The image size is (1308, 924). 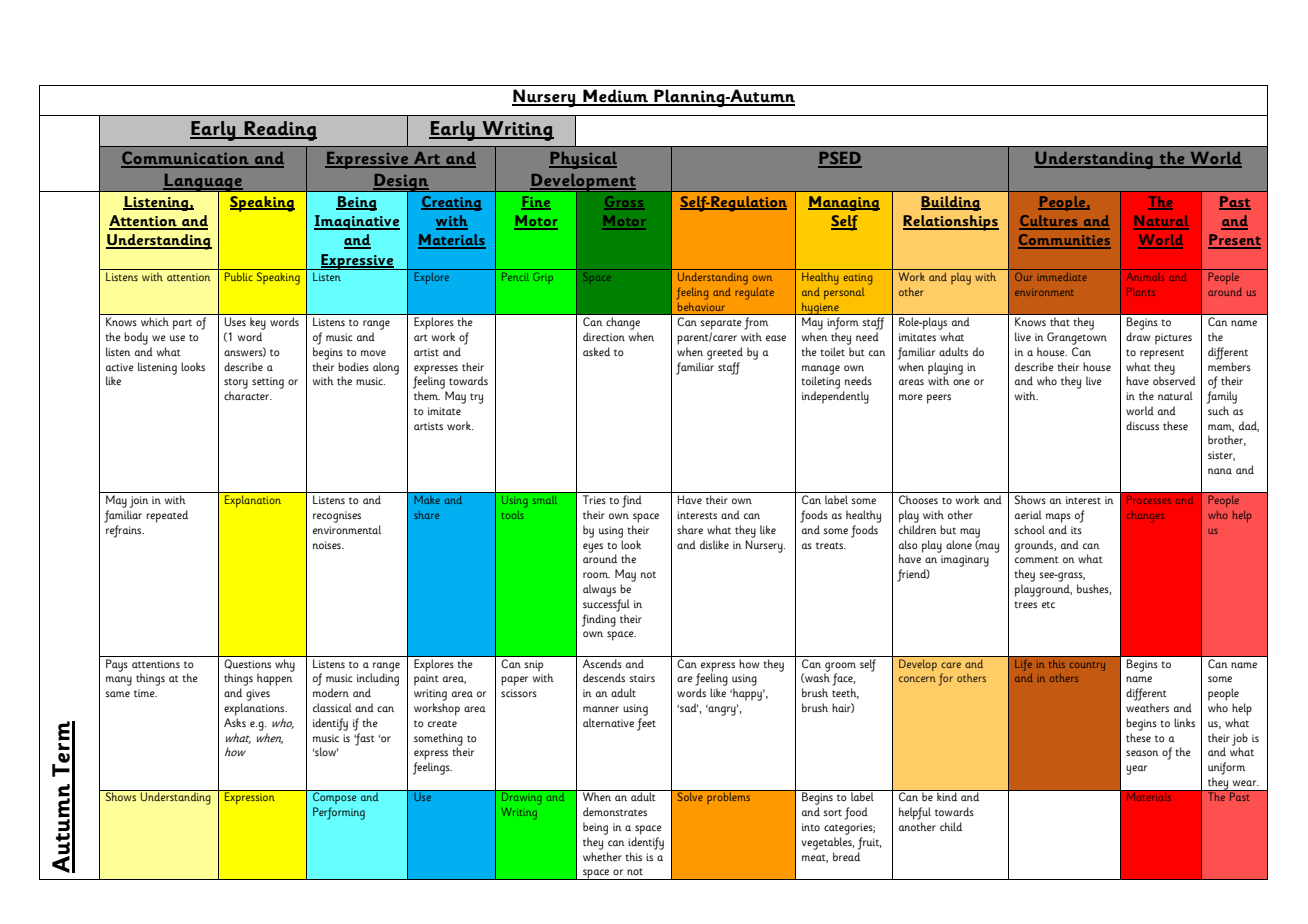 I want to click on Cultures, so click(x=1049, y=222).
